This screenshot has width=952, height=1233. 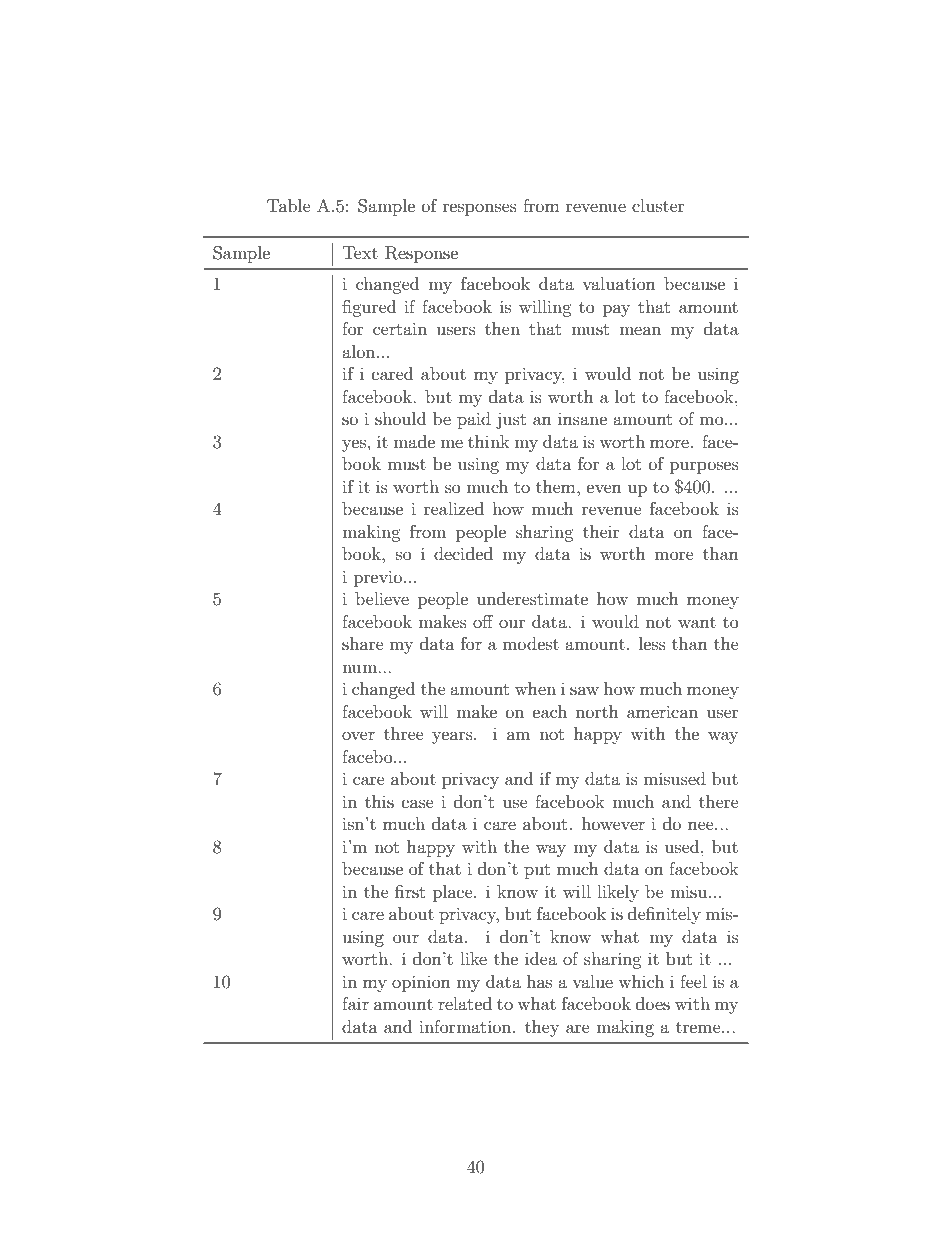 What do you see at coordinates (346, 1214) in the screenshot?
I see `copy` at bounding box center [346, 1214].
